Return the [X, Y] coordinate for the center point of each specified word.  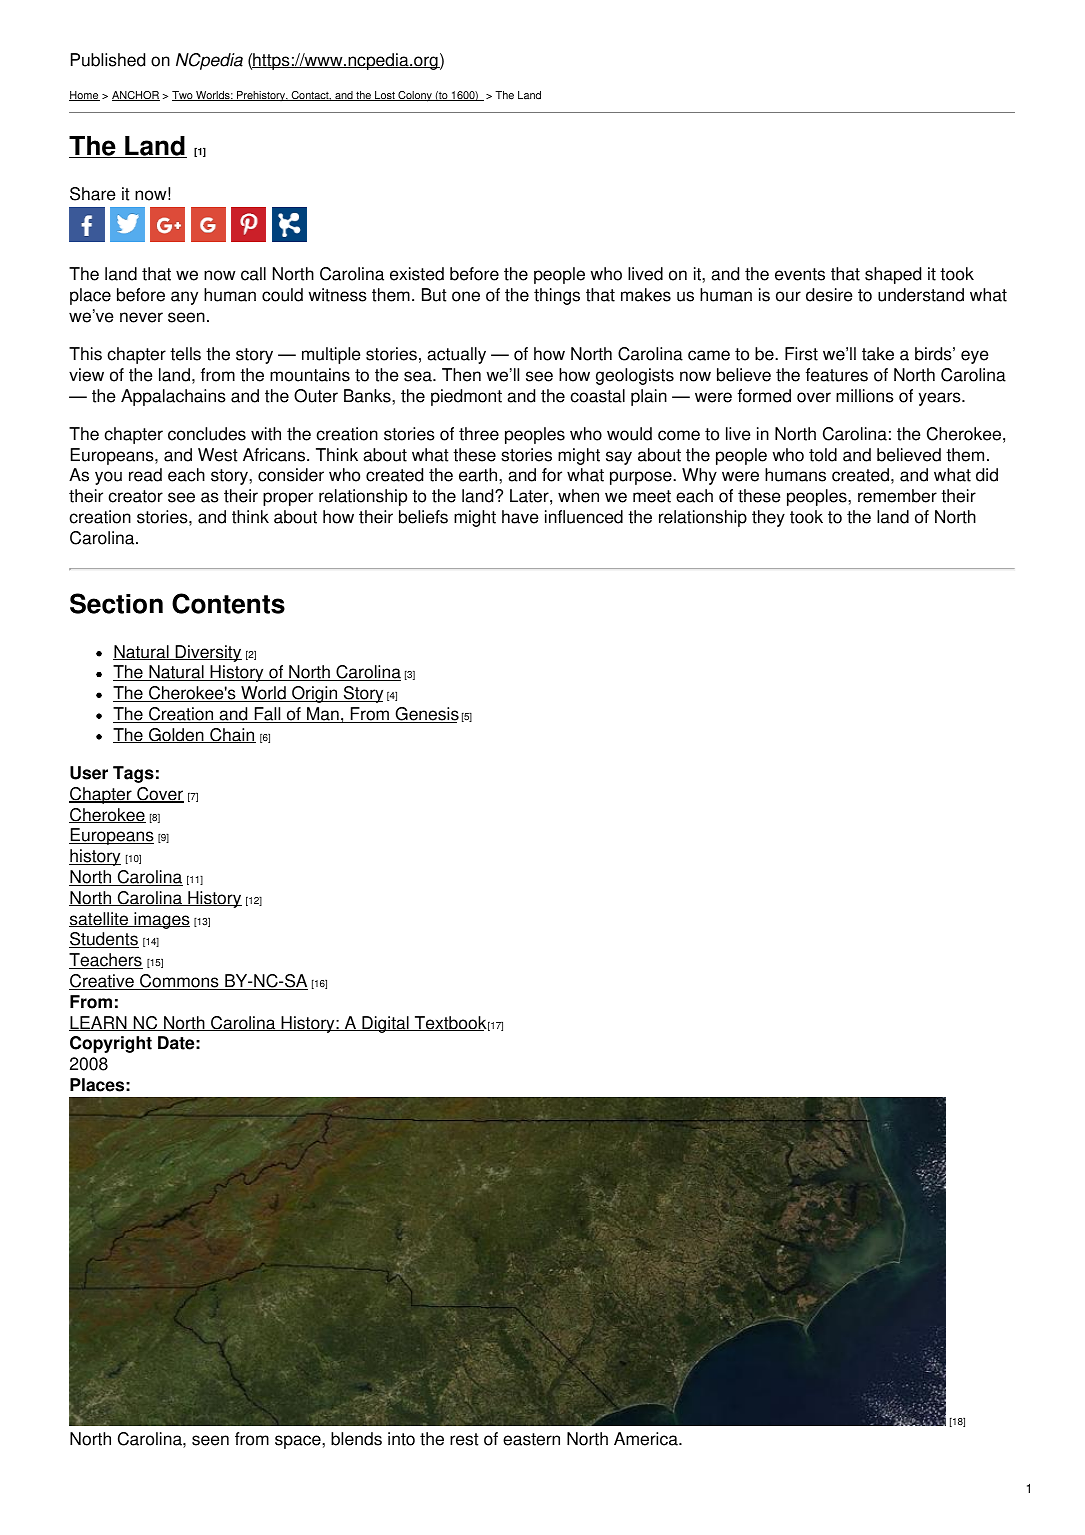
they [768, 518]
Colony [415, 96]
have [520, 517]
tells [185, 354]
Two [183, 96]
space [299, 1442]
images [161, 920]
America [647, 1439]
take [878, 354]
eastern [531, 1439]
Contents [228, 603]
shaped [893, 275]
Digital [385, 1024]
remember [897, 496]
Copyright [111, 1044]
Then [461, 375]
